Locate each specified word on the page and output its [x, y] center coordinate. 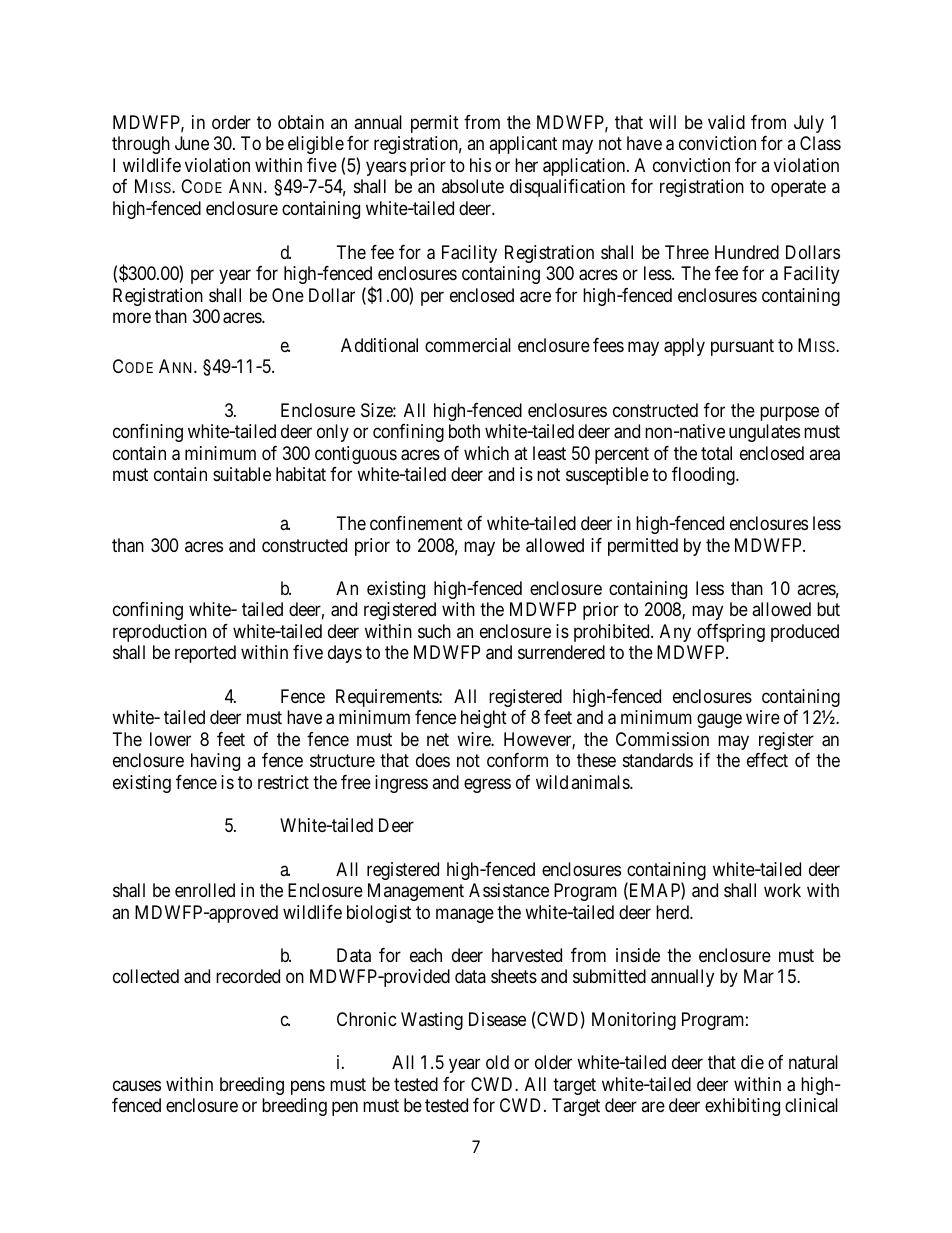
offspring [731, 633]
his [480, 165]
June [192, 143]
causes [137, 1085]
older [553, 1062]
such [434, 631]
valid [726, 122]
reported [205, 654]
